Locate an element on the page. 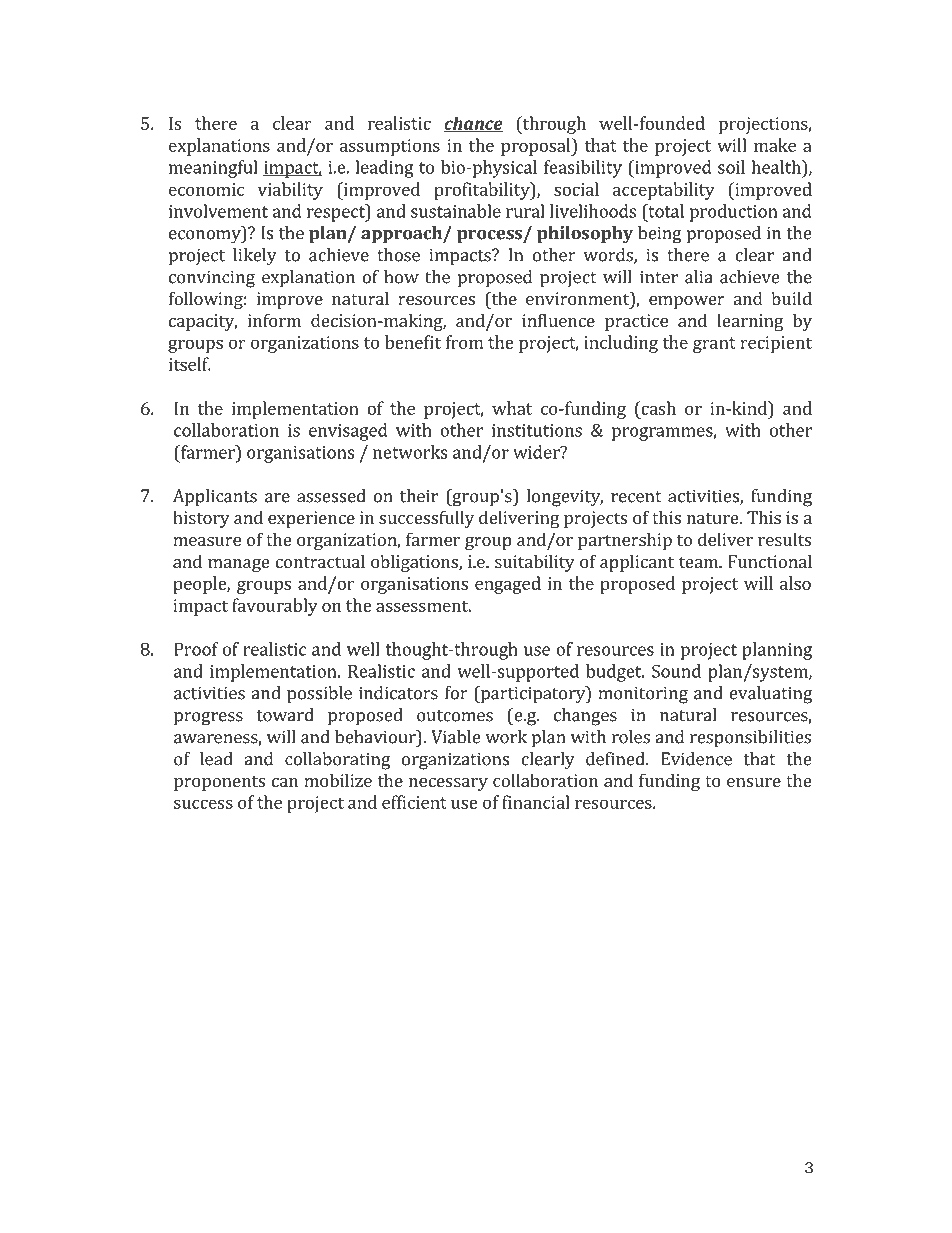 The height and width of the page is (1233, 952). experience is located at coordinates (311, 519).
